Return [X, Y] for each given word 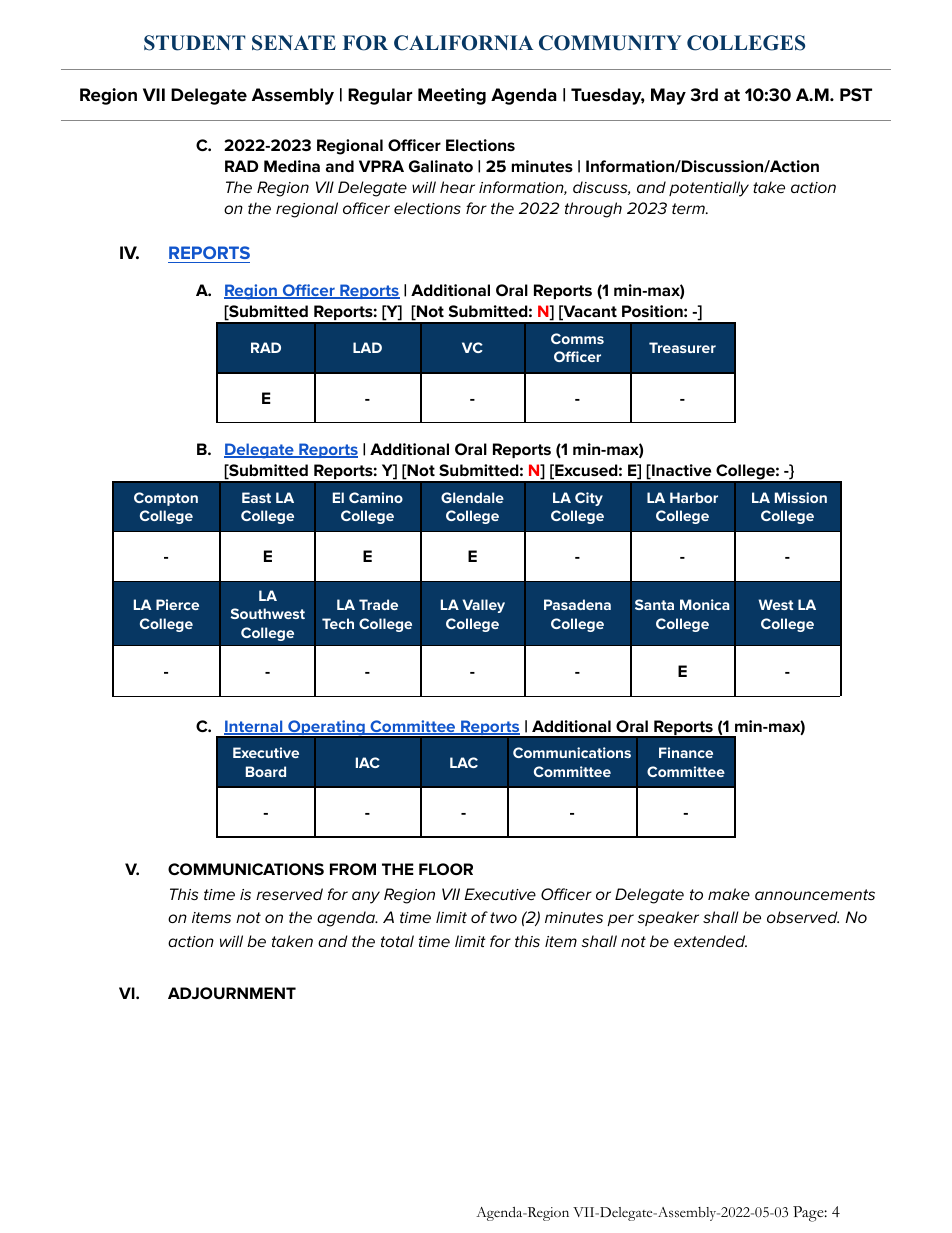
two [503, 917]
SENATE [294, 43]
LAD [367, 347]
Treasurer [682, 347]
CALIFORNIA [463, 43]
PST [856, 95]
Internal [254, 727]
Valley [484, 606]
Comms [577, 338]
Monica [704, 604]
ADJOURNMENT [232, 993]
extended [710, 941]
